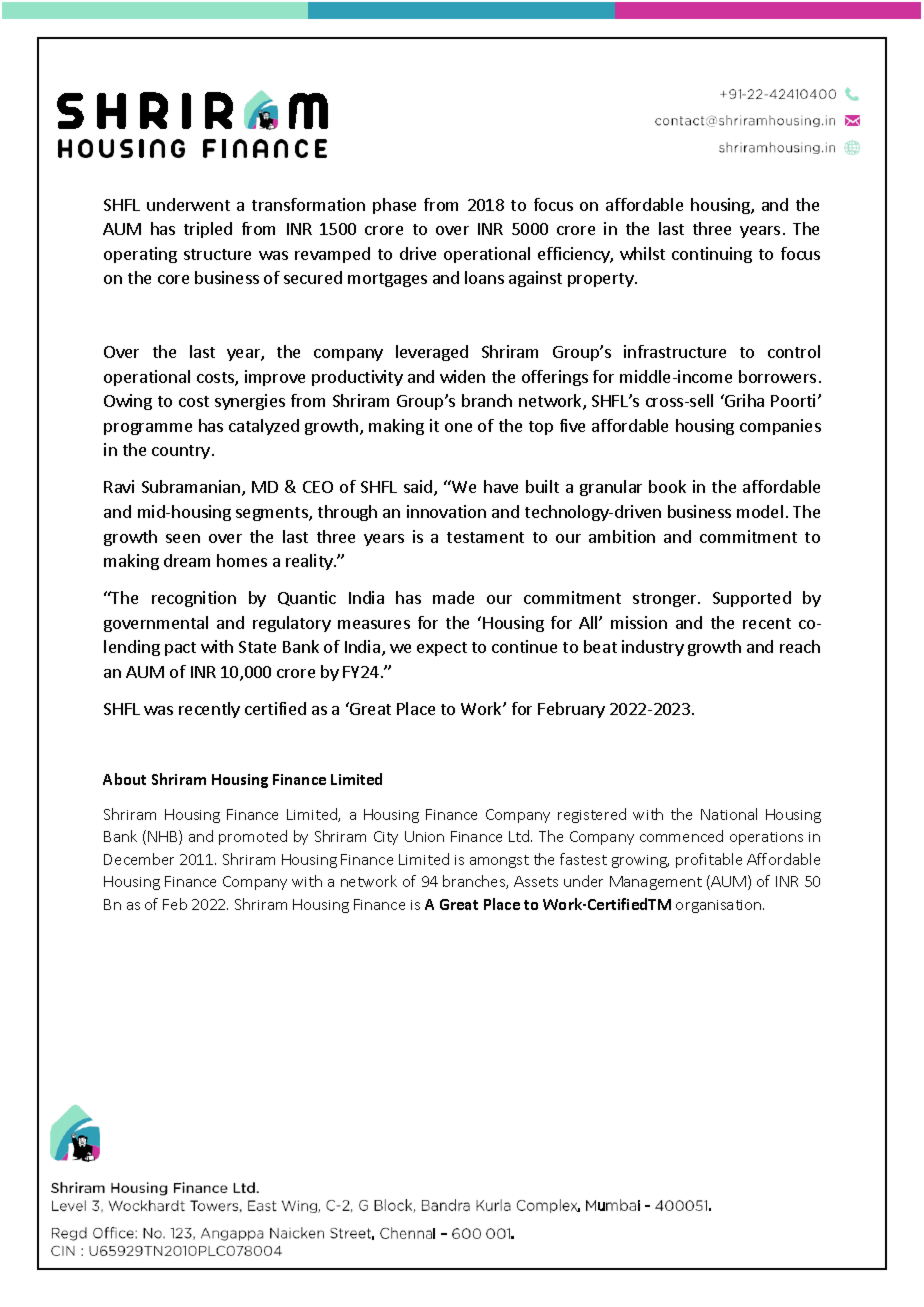  I want to click on expect, so click(442, 649).
